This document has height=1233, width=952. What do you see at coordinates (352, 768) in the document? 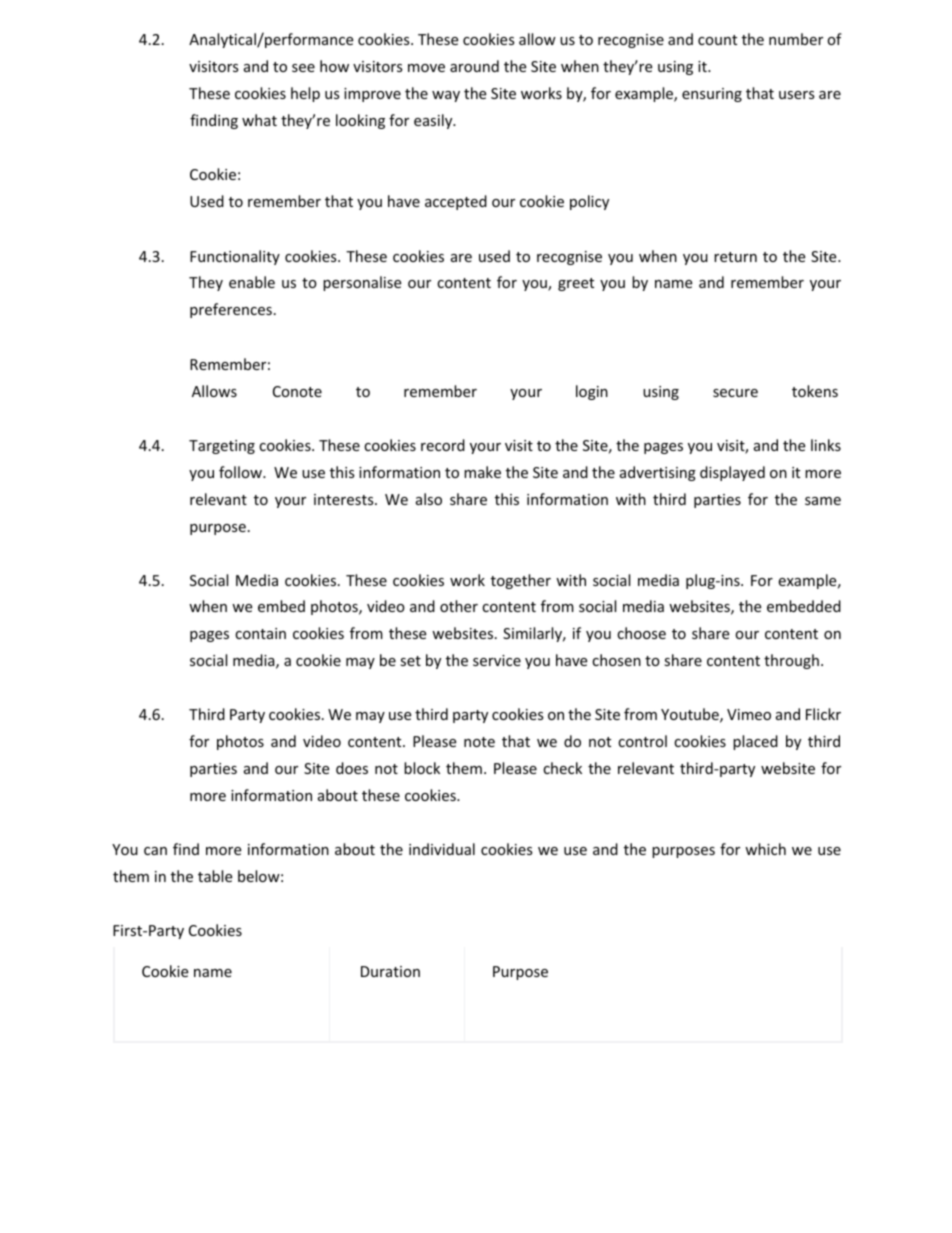
I see `does` at bounding box center [352, 768].
